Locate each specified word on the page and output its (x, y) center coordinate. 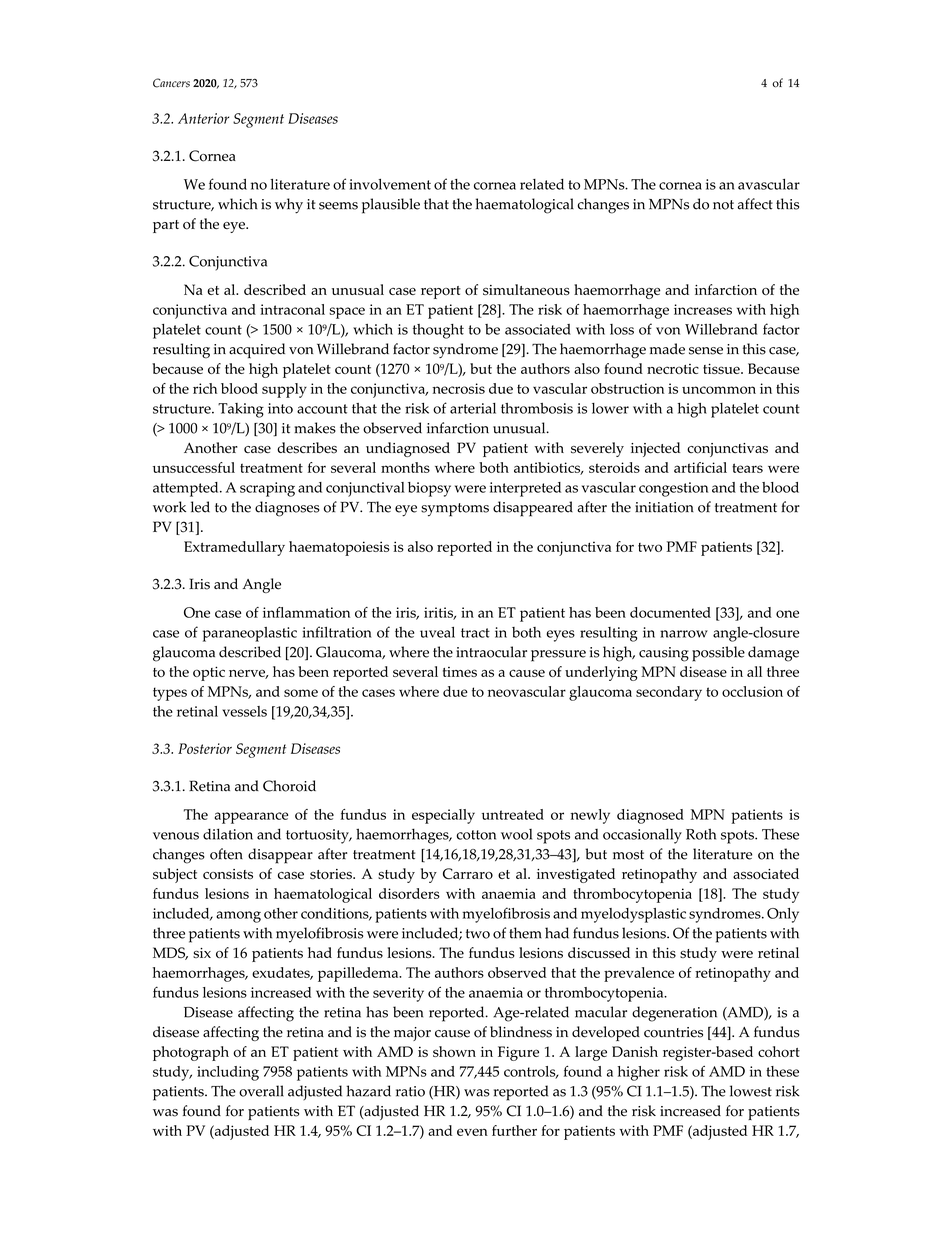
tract (475, 633)
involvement (390, 184)
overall (261, 1091)
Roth (701, 834)
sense (706, 351)
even (472, 1132)
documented (670, 612)
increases (703, 309)
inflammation (306, 612)
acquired (257, 351)
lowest (751, 1091)
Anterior (203, 118)
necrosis (458, 388)
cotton (476, 835)
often (226, 854)
